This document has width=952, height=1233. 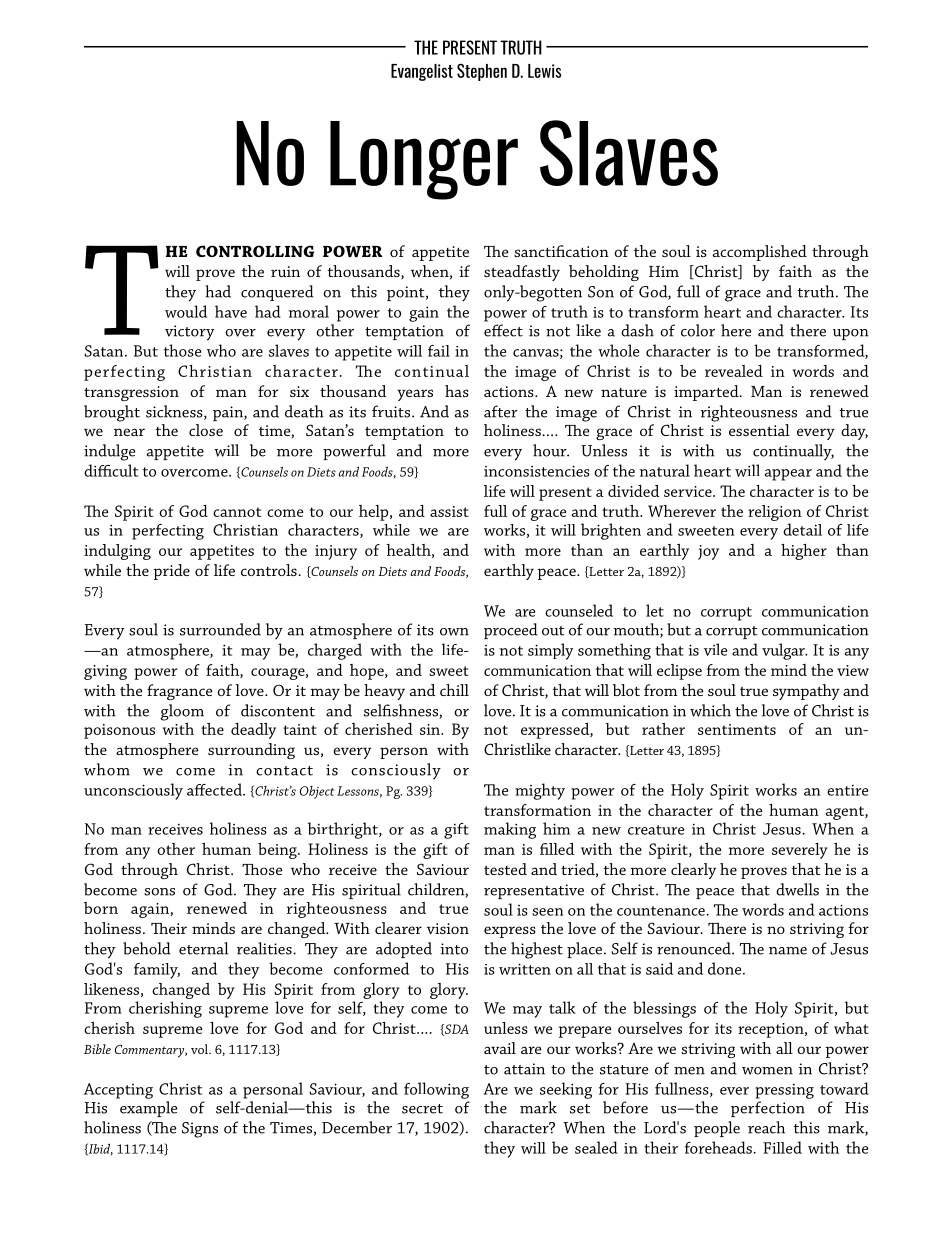 What do you see at coordinates (448, 928) in the document?
I see `vision` at bounding box center [448, 928].
